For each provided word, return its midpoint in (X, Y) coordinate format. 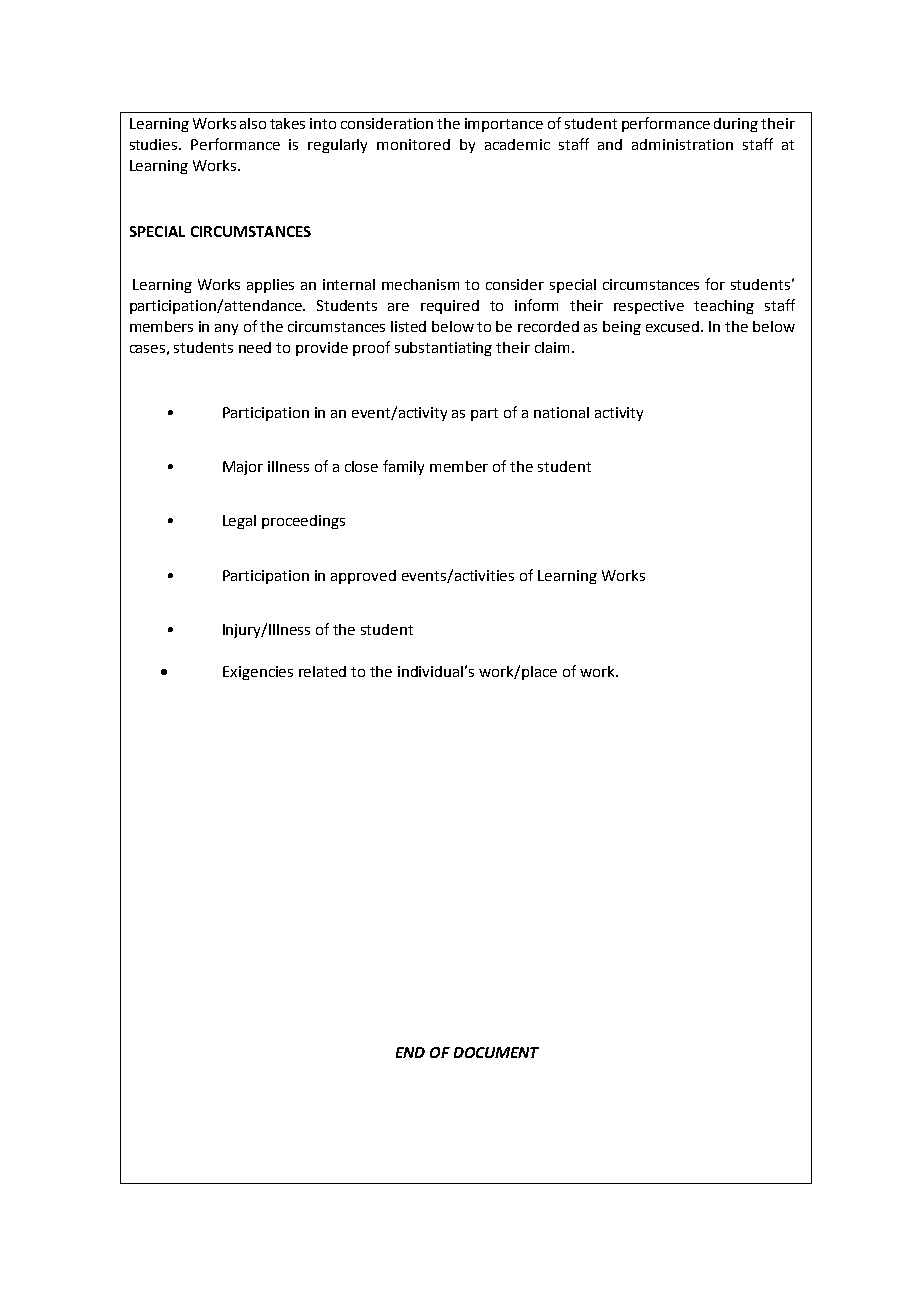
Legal (239, 522)
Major (243, 468)
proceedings (303, 522)
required (450, 307)
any (226, 329)
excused (674, 326)
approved (363, 577)
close (361, 466)
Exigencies (258, 673)
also (253, 123)
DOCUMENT (496, 1052)
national (561, 412)
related (322, 671)
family (403, 467)
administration (682, 144)
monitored (413, 144)
